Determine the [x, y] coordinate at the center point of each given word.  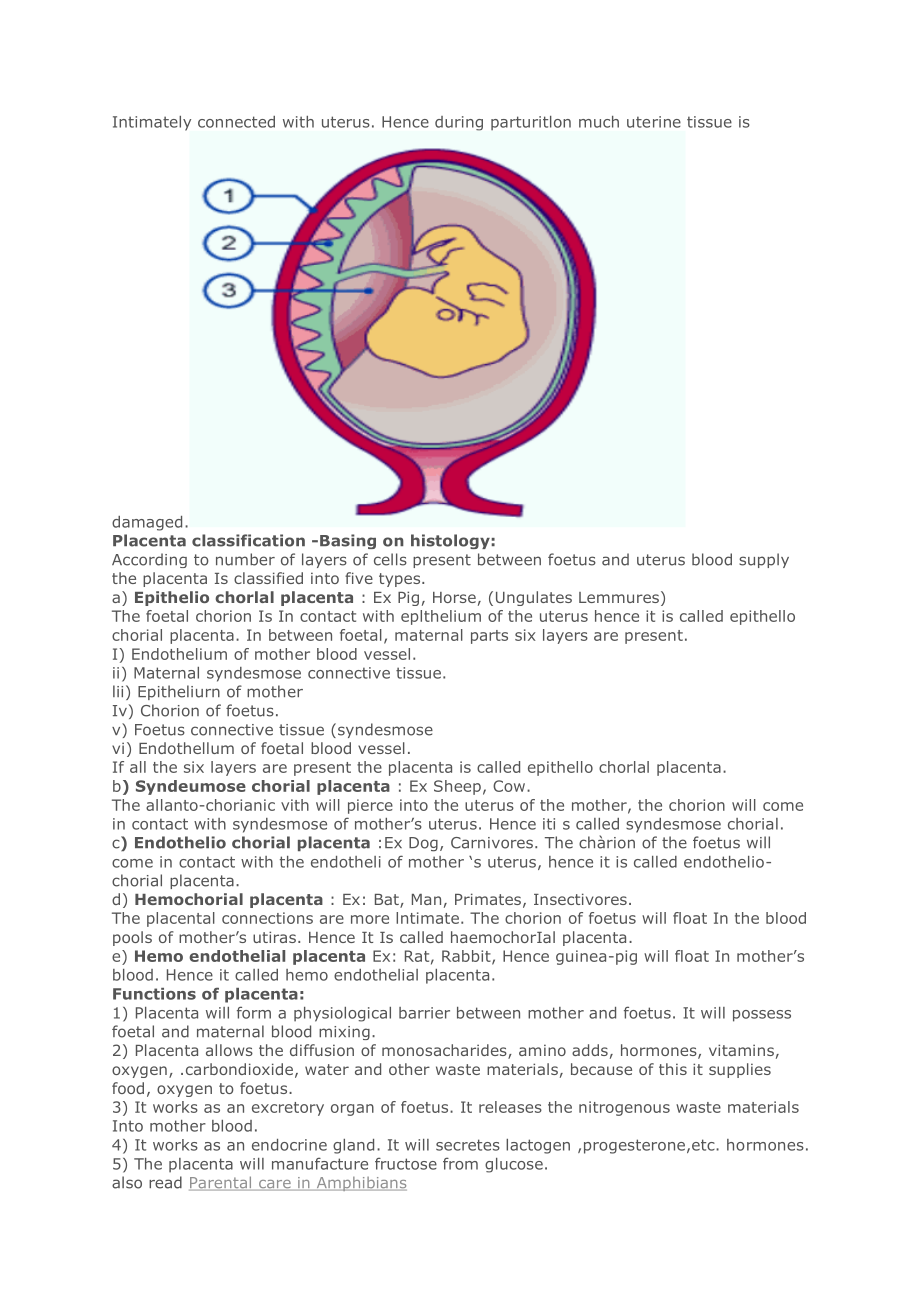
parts [489, 637]
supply [764, 560]
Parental [221, 1183]
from [460, 1163]
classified [268, 578]
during [459, 123]
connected [236, 122]
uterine [654, 122]
